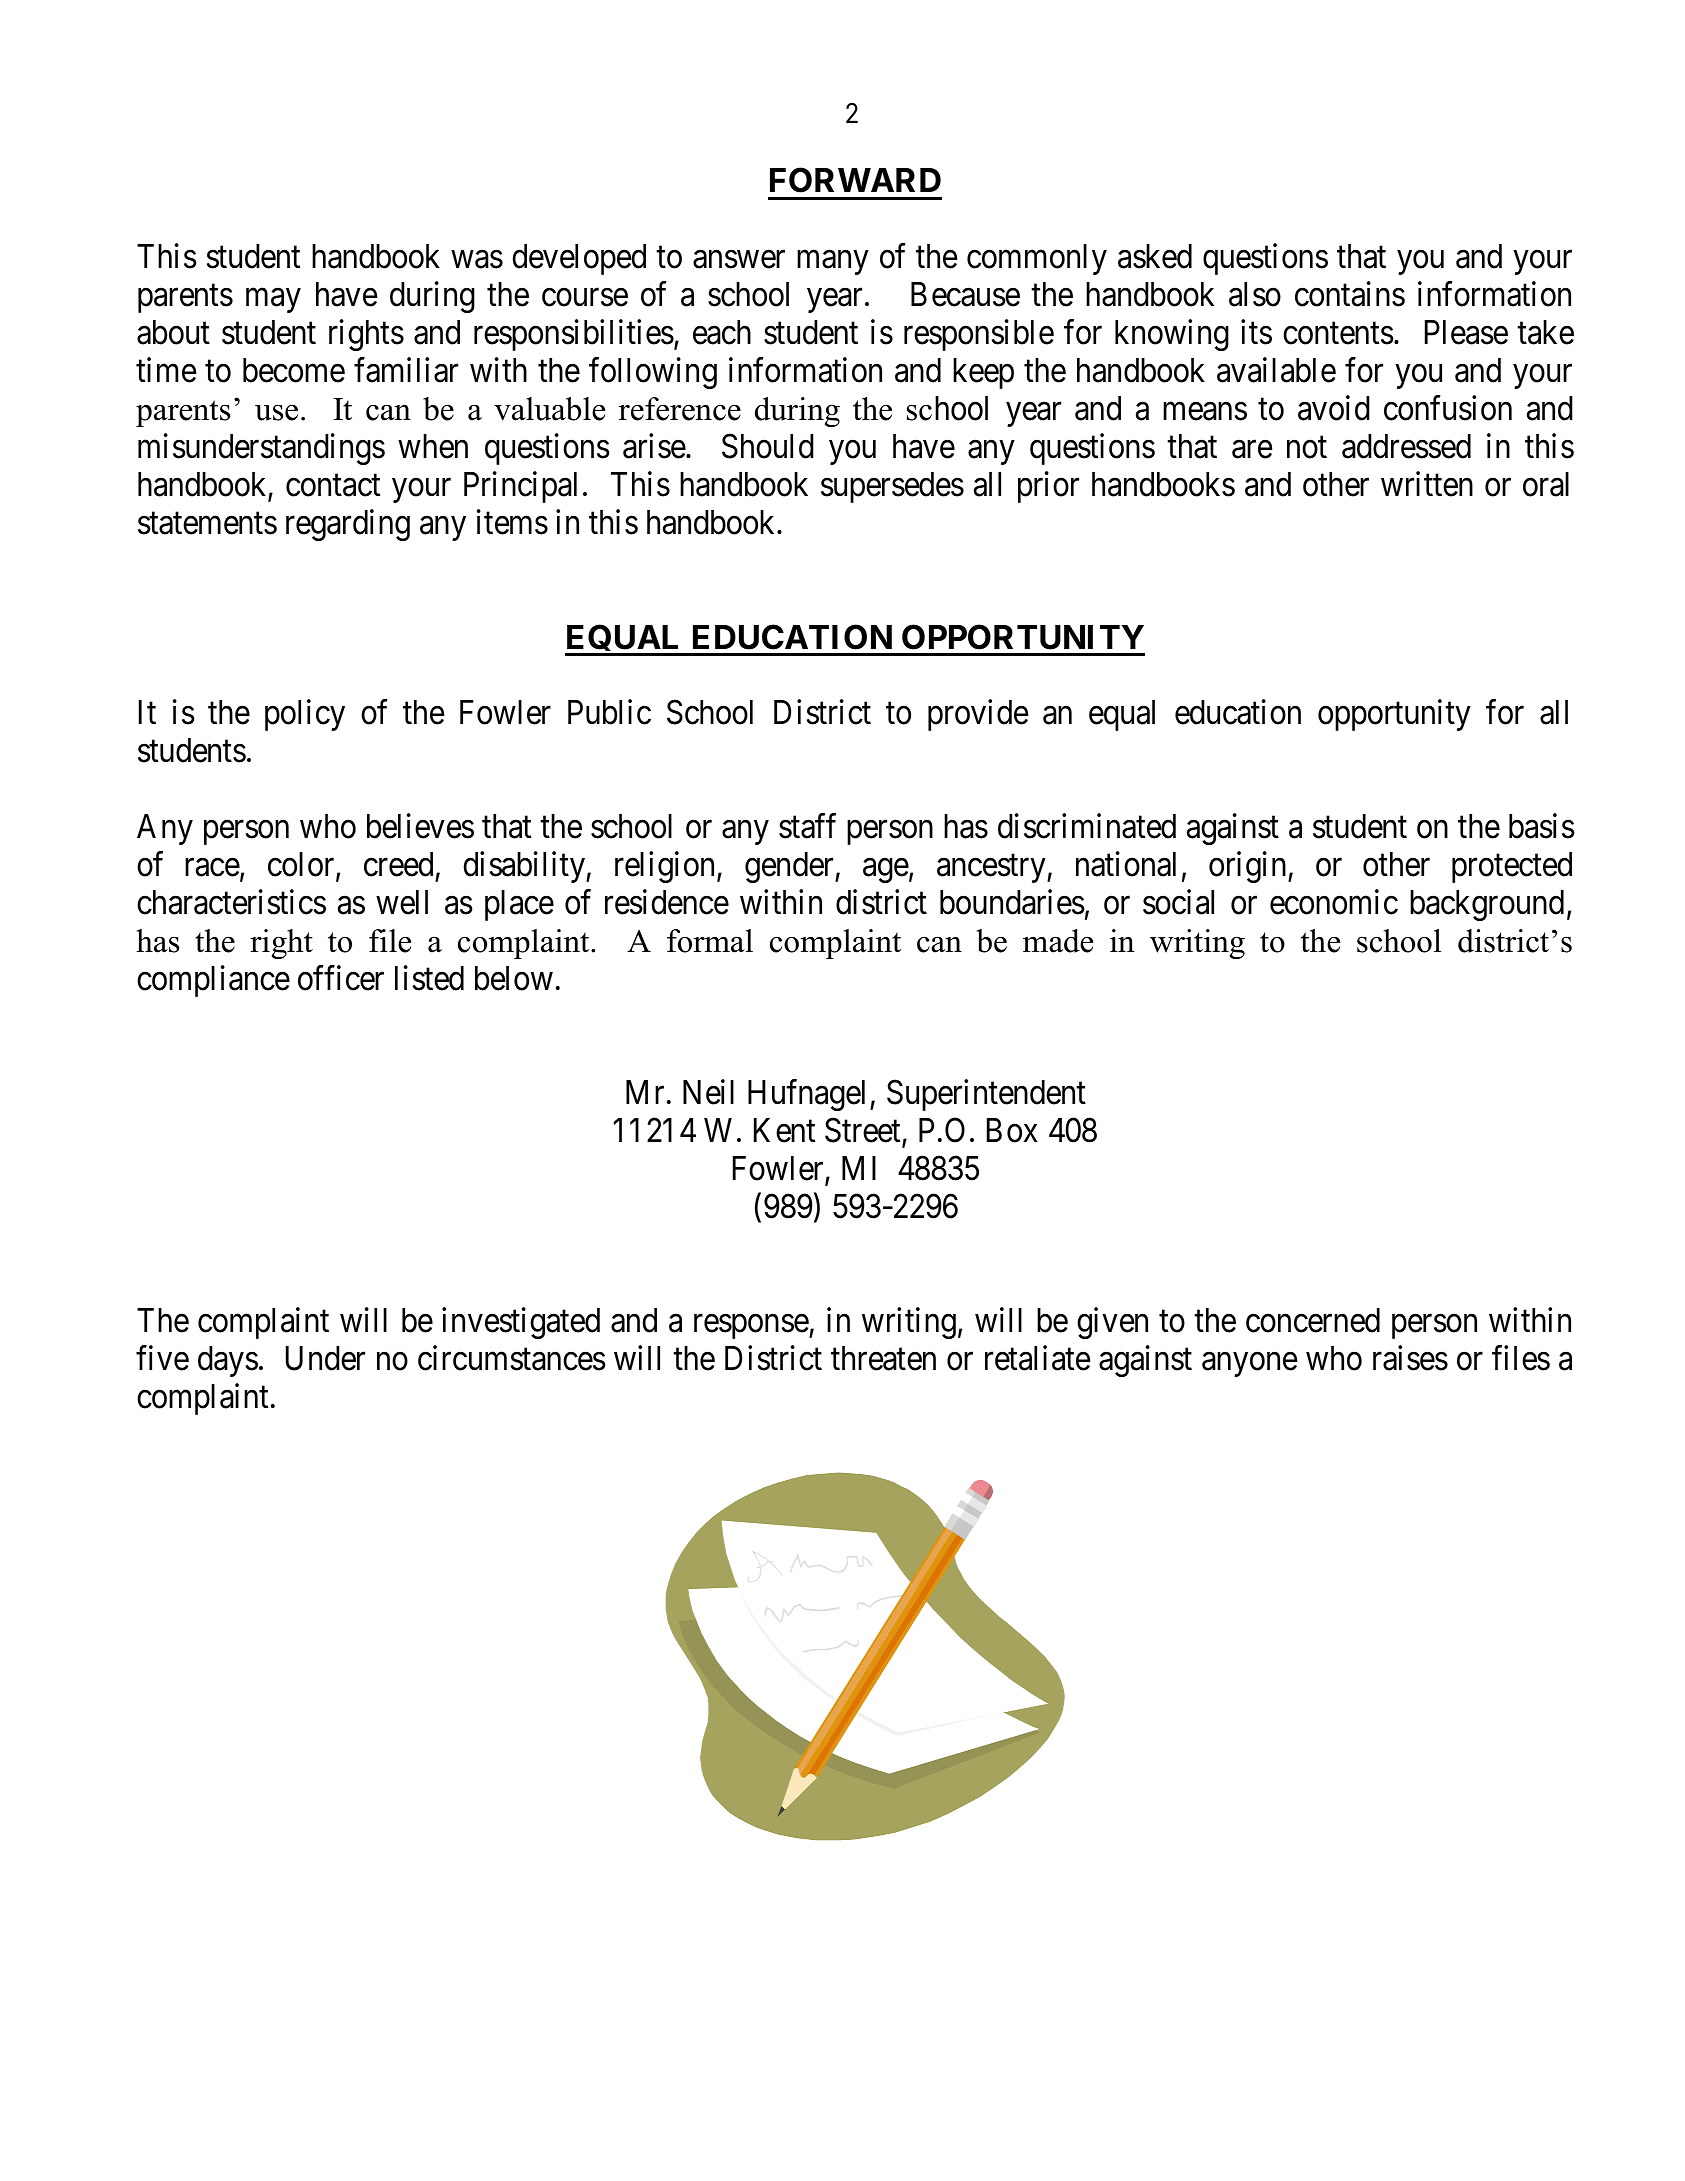 The image size is (1685, 2181). I want to click on may, so click(273, 301).
